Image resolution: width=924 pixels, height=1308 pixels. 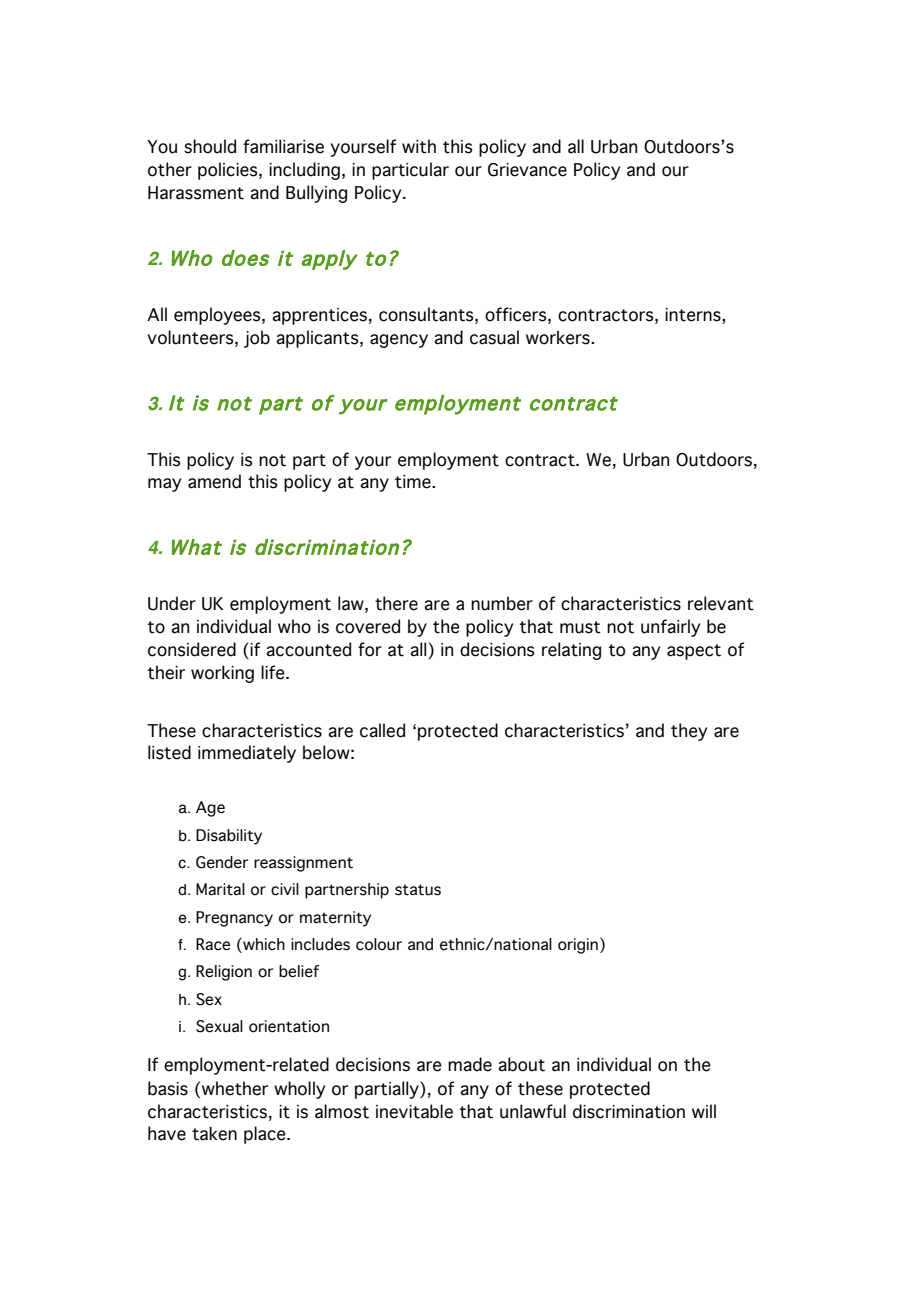 I want to click on policies, so click(x=229, y=171).
